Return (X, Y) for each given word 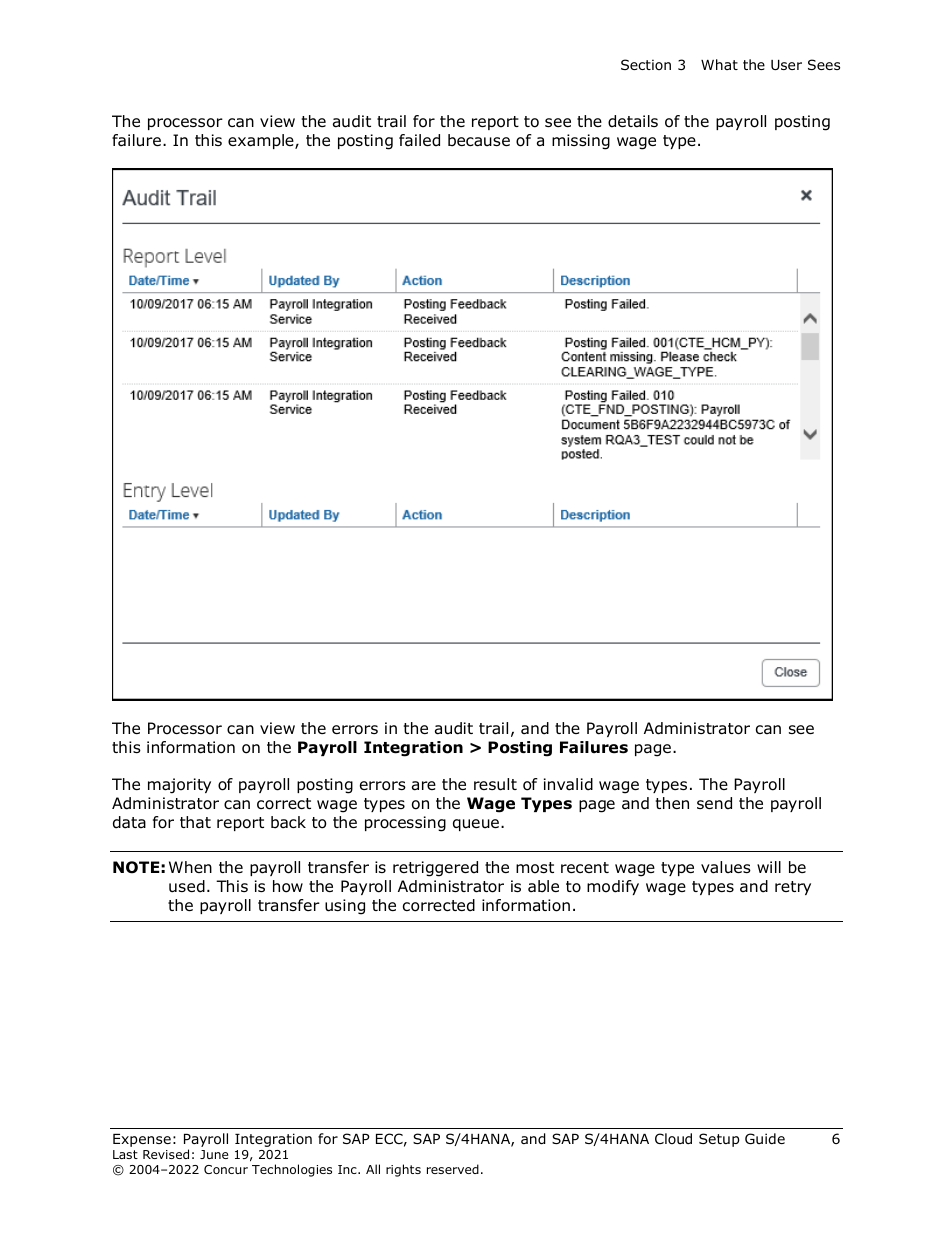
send (714, 803)
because (479, 140)
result (495, 784)
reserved (453, 1169)
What (719, 64)
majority (179, 786)
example (262, 141)
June (214, 1154)
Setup (719, 1140)
